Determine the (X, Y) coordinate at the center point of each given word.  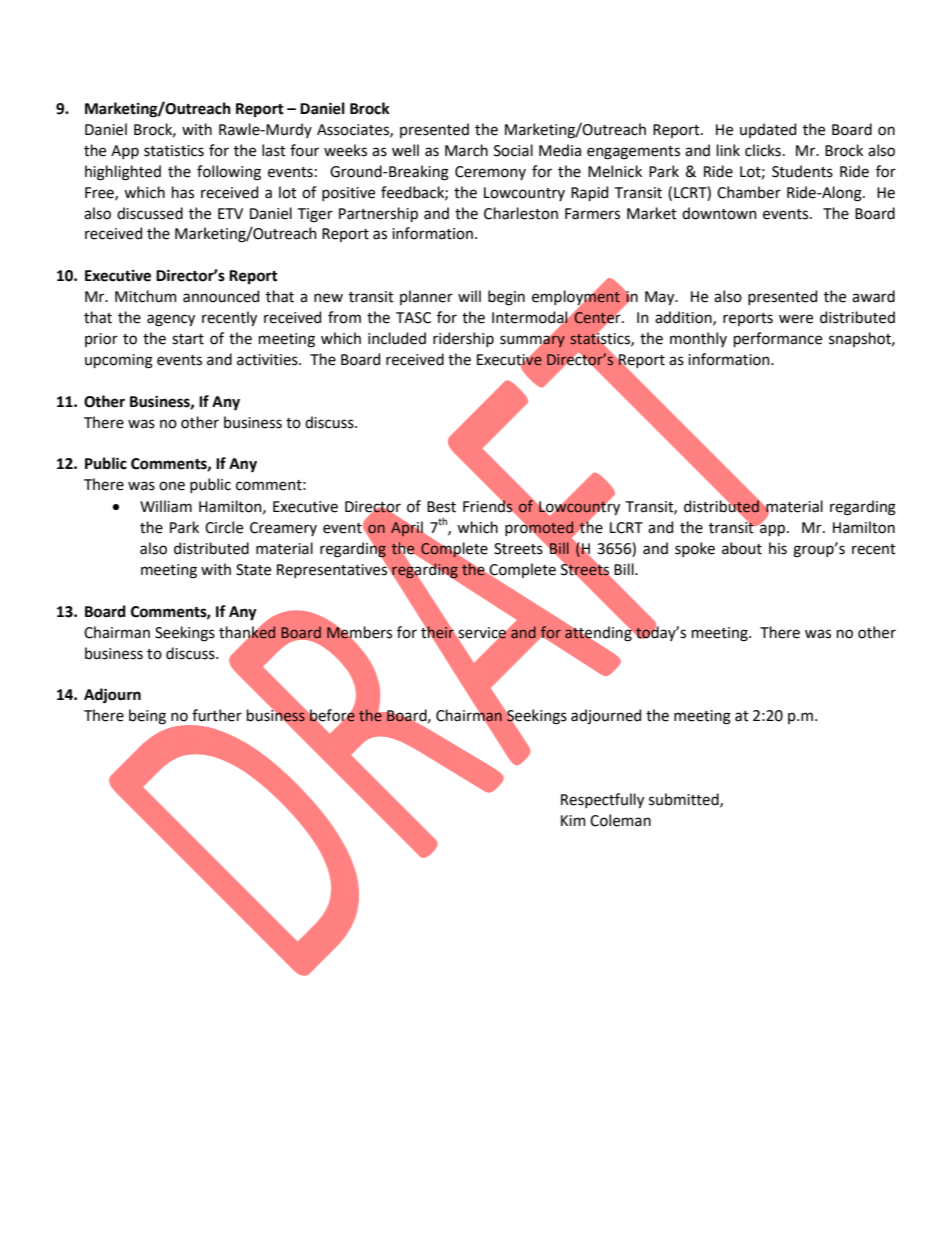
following (229, 173)
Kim (573, 820)
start (188, 339)
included (397, 338)
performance (778, 339)
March (466, 150)
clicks (763, 150)
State (253, 570)
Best (441, 507)
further (217, 715)
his (778, 548)
